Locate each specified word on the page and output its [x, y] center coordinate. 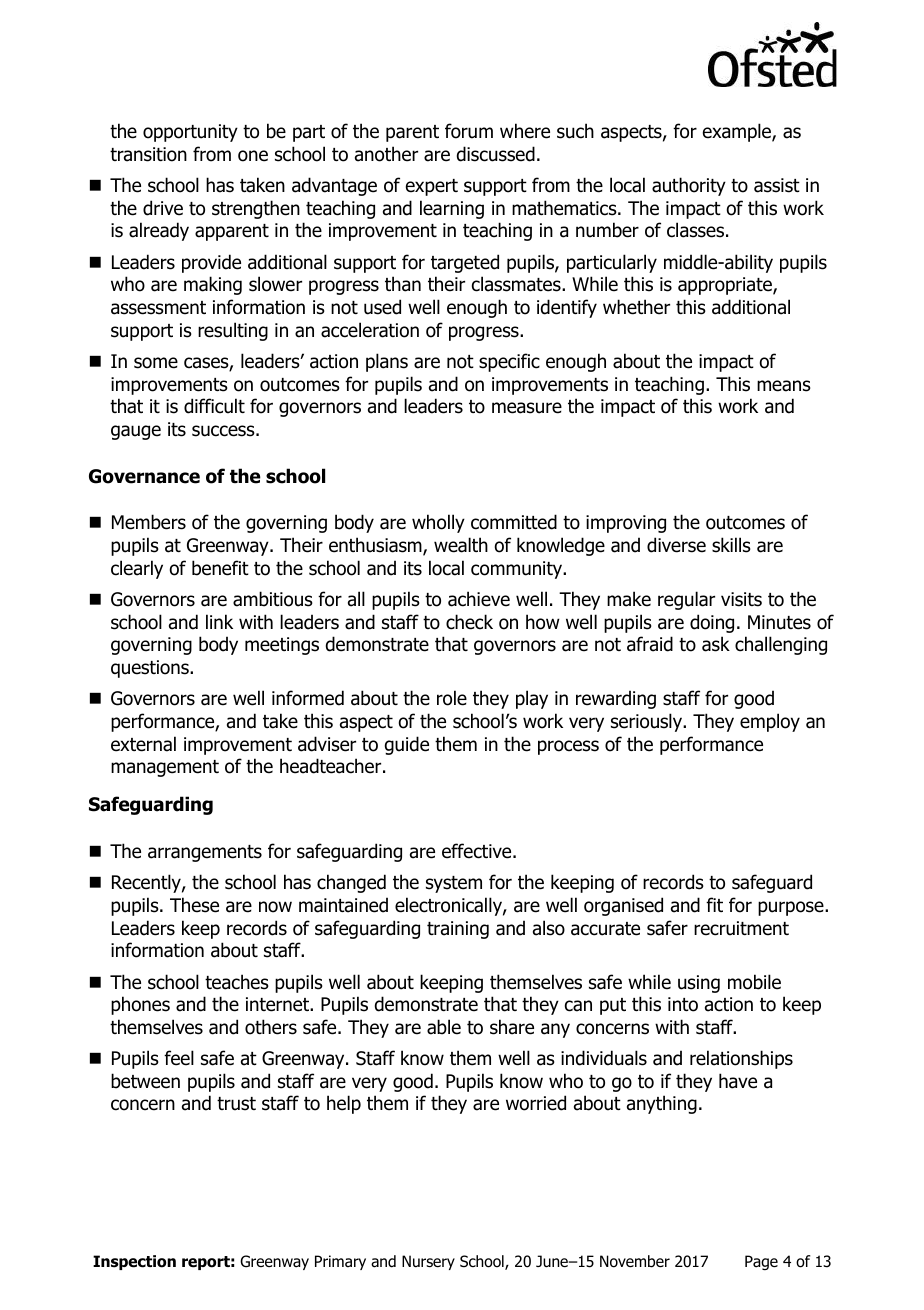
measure [527, 408]
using [699, 984]
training [458, 930]
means [784, 386]
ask [716, 644]
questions [151, 669]
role [452, 698]
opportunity [190, 133]
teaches [237, 982]
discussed [496, 154]
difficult [214, 406]
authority [689, 186]
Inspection [134, 1262]
